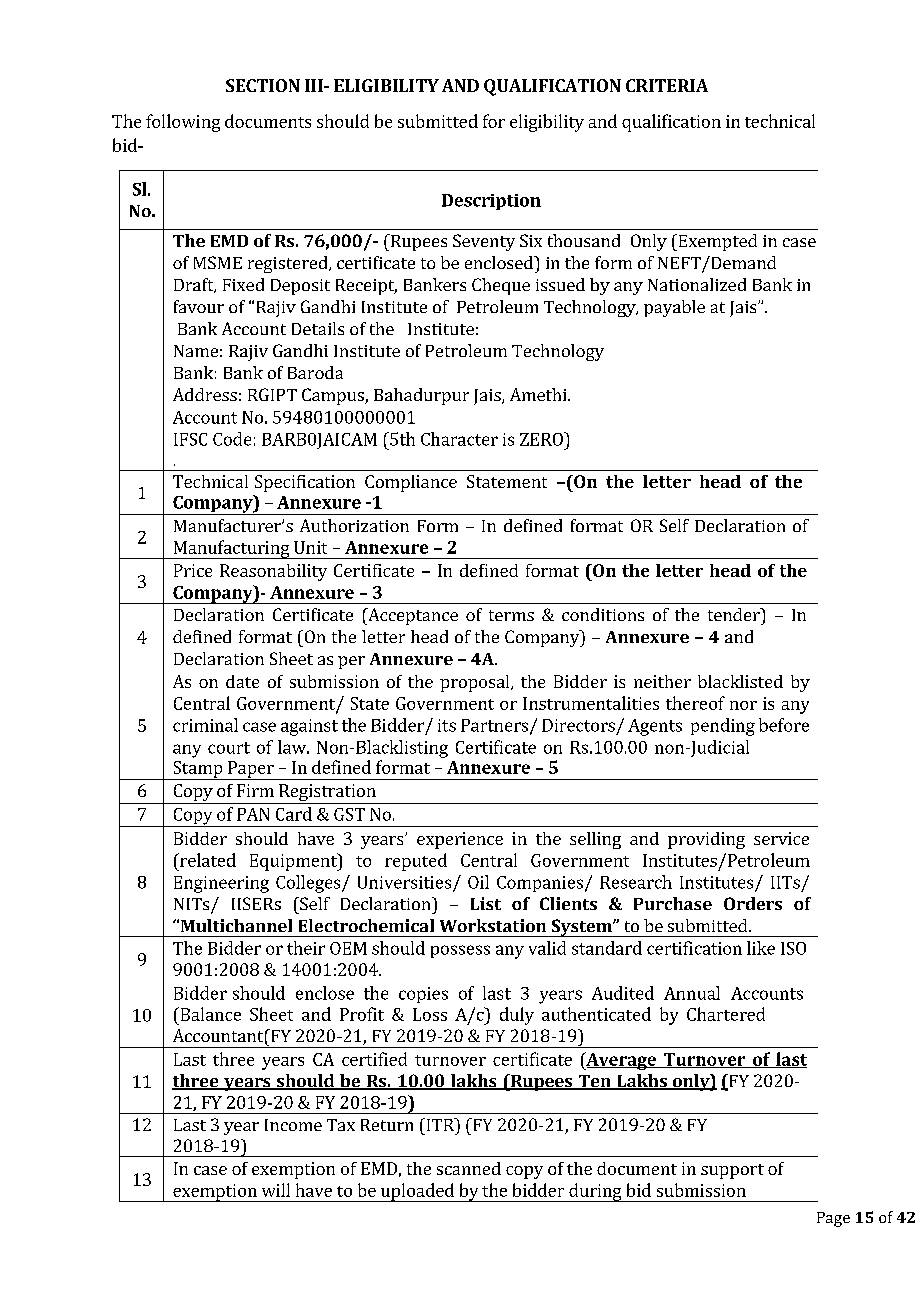 Image resolution: width=924 pixels, height=1307 pixels. Describe the element at coordinates (735, 614) in the image. I see `tender` at that location.
